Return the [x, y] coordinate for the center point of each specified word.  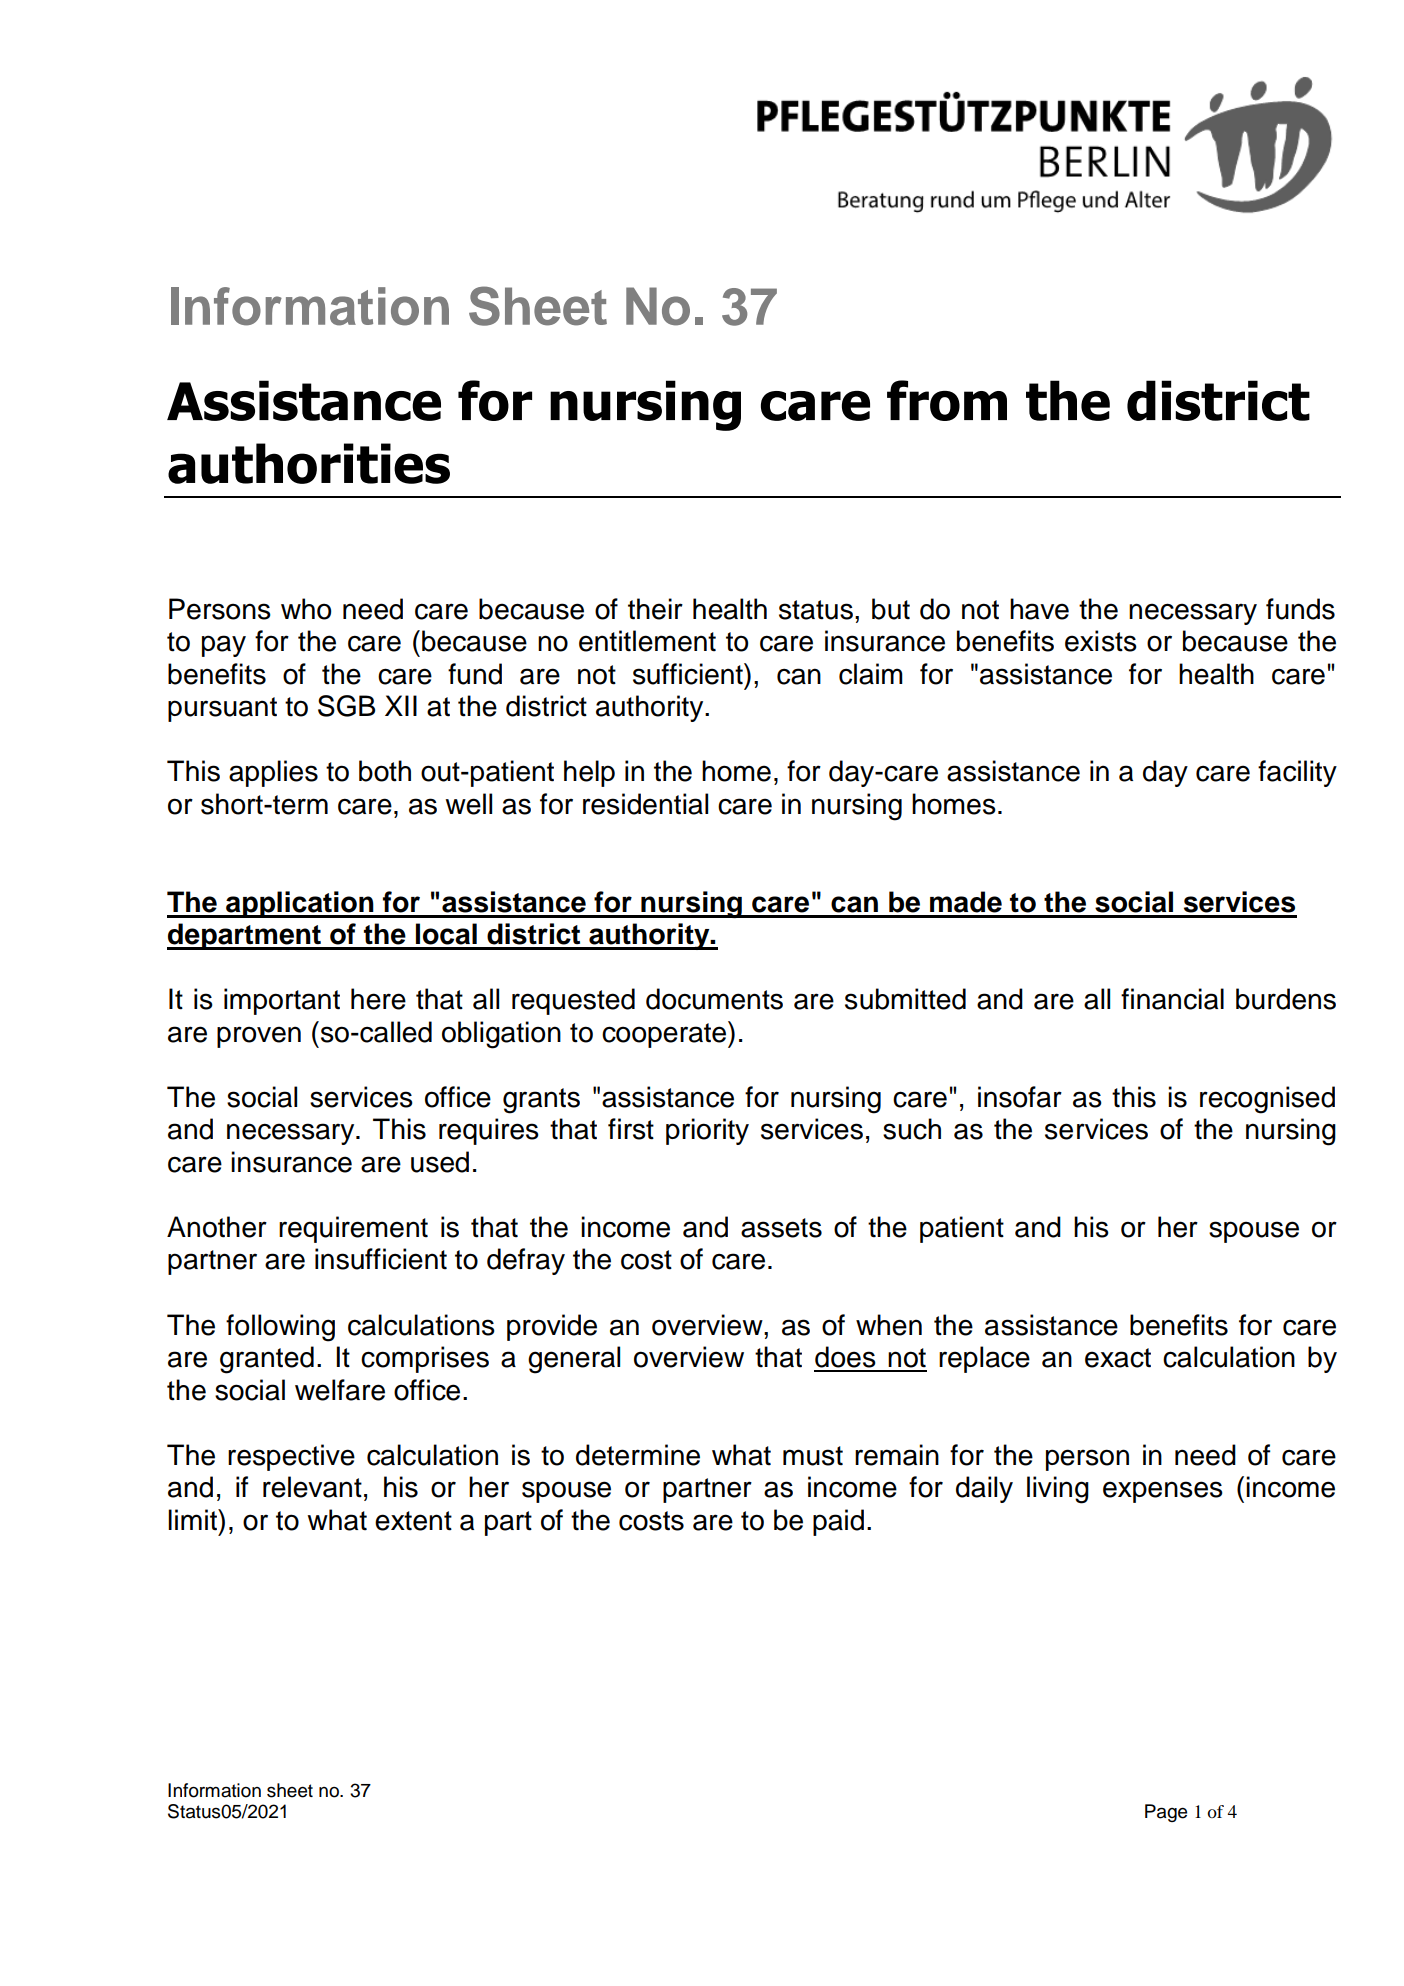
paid [838, 1522]
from [947, 400]
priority [707, 1131]
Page [1166, 1813]
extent [413, 1521]
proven [259, 1037]
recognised [1267, 1100]
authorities [309, 463]
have [1039, 609]
